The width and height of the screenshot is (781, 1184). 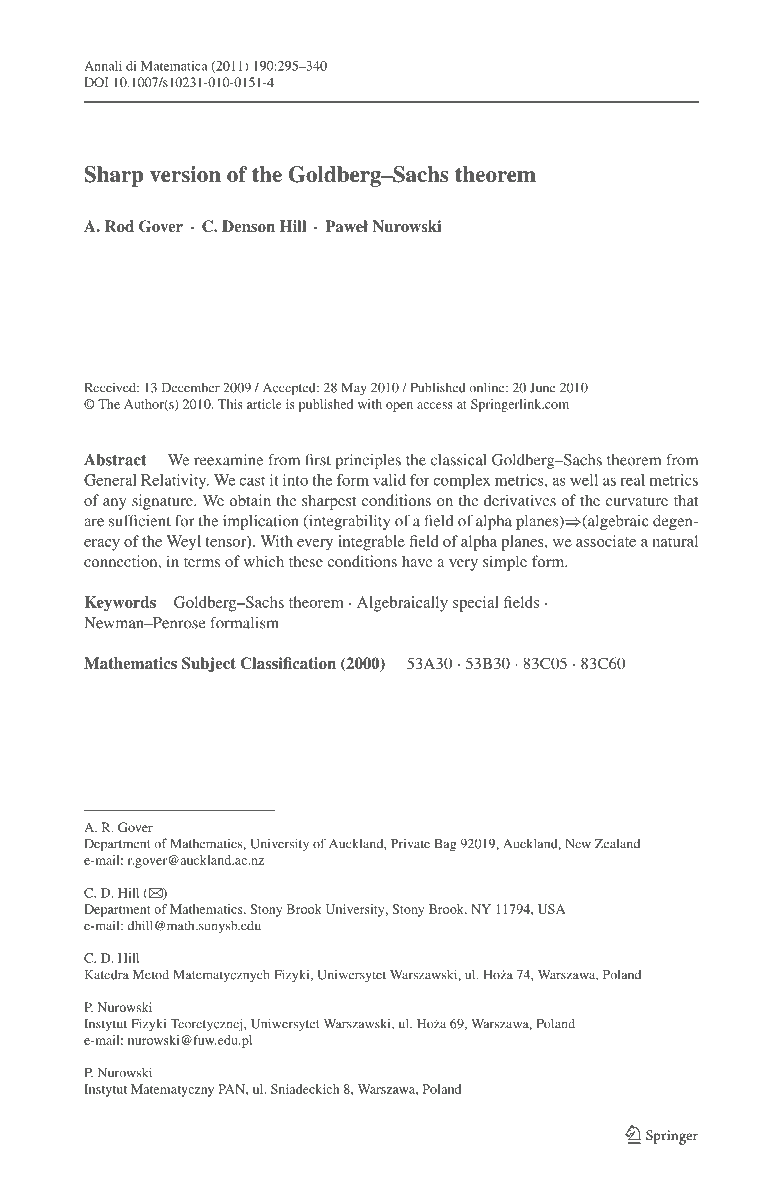 What do you see at coordinates (632, 480) in the screenshot?
I see `real` at bounding box center [632, 480].
